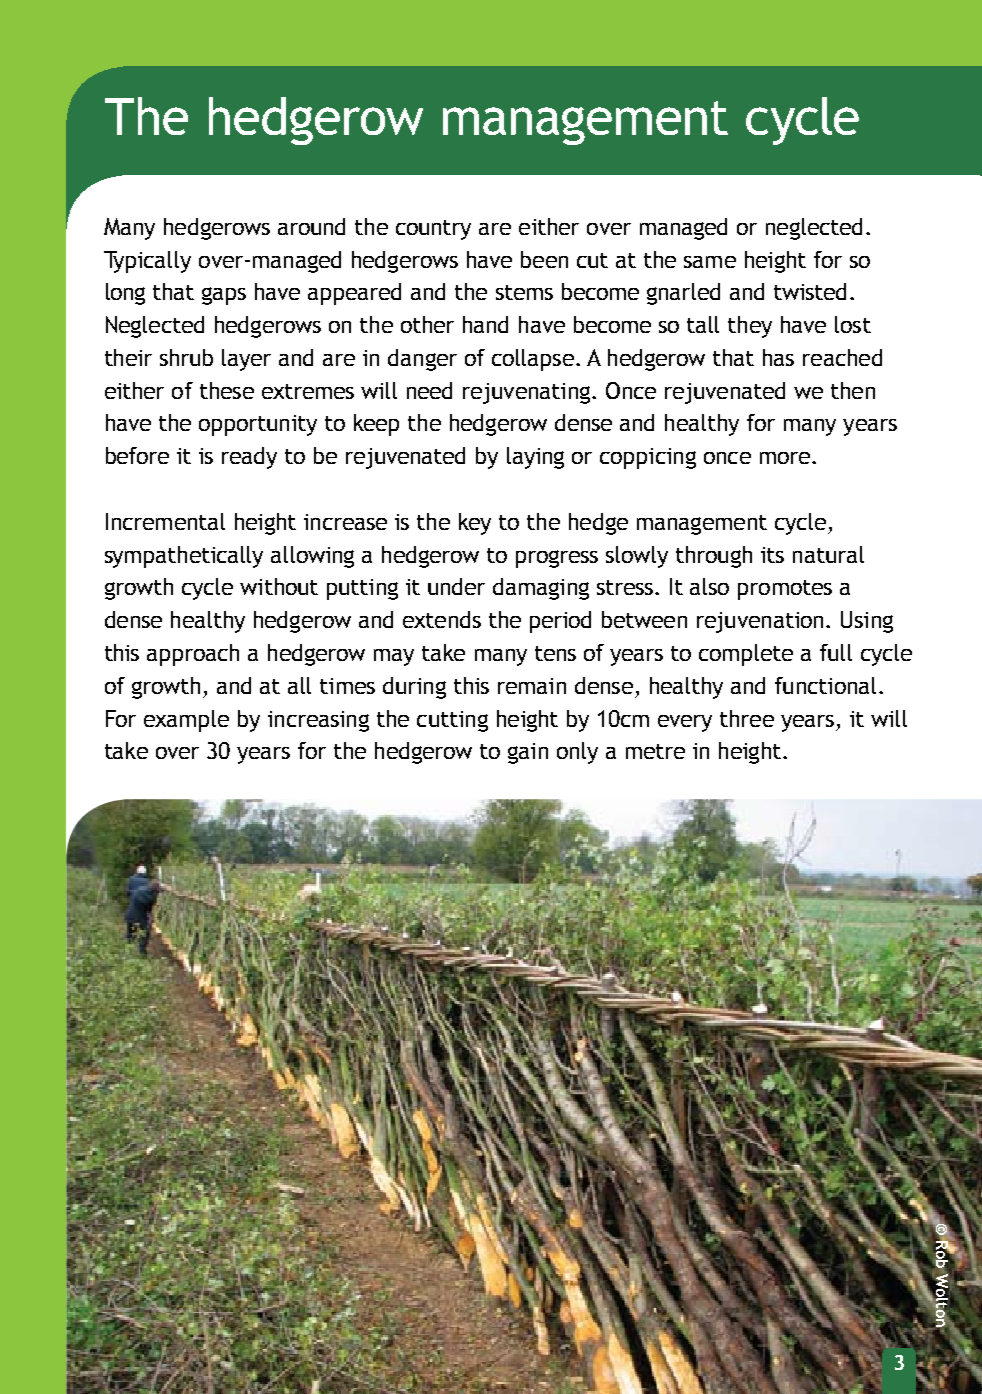 Image resolution: width=982 pixels, height=1394 pixels. I want to click on ready, so click(249, 458).
